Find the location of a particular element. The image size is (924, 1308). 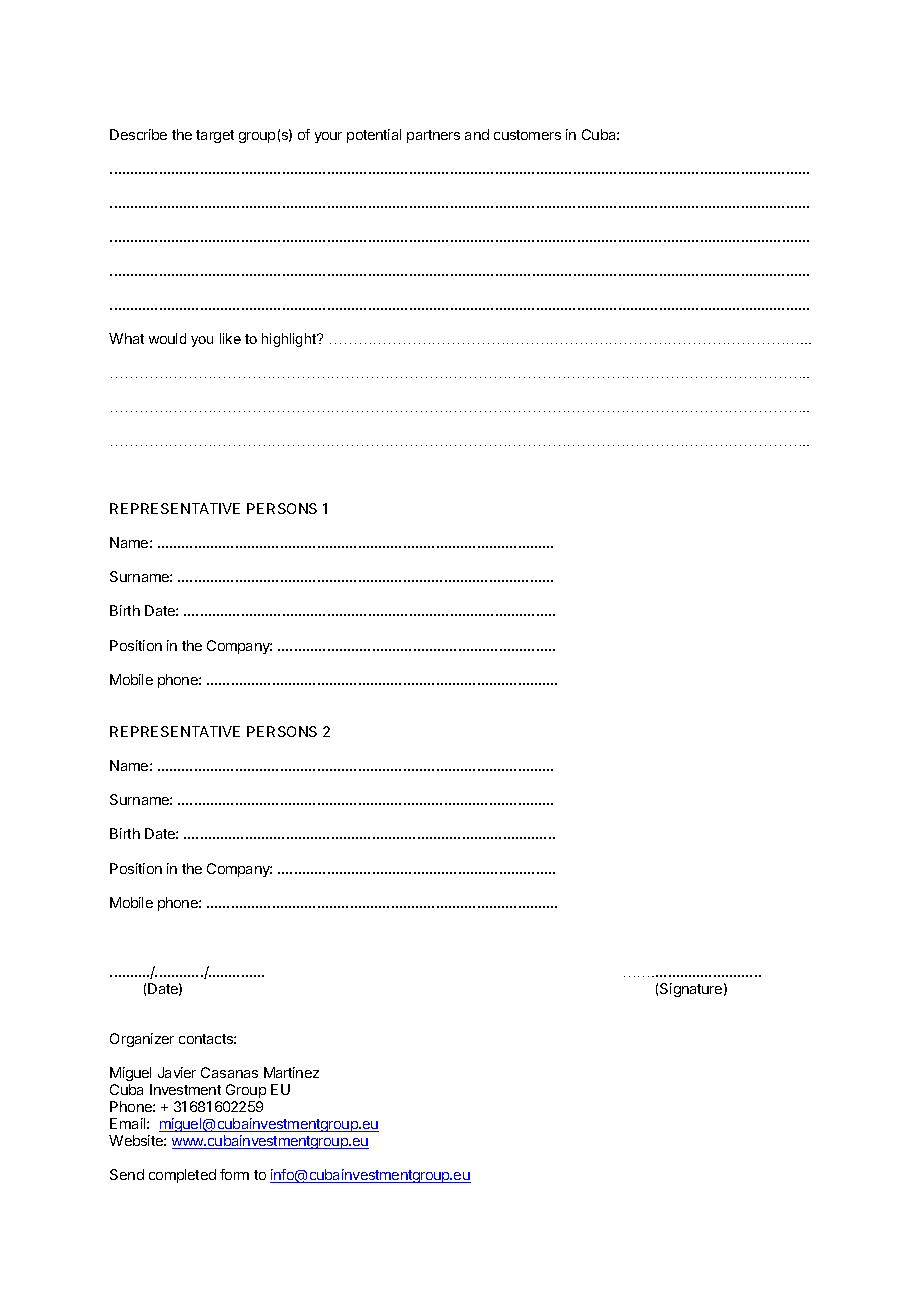

like is located at coordinates (230, 338).
